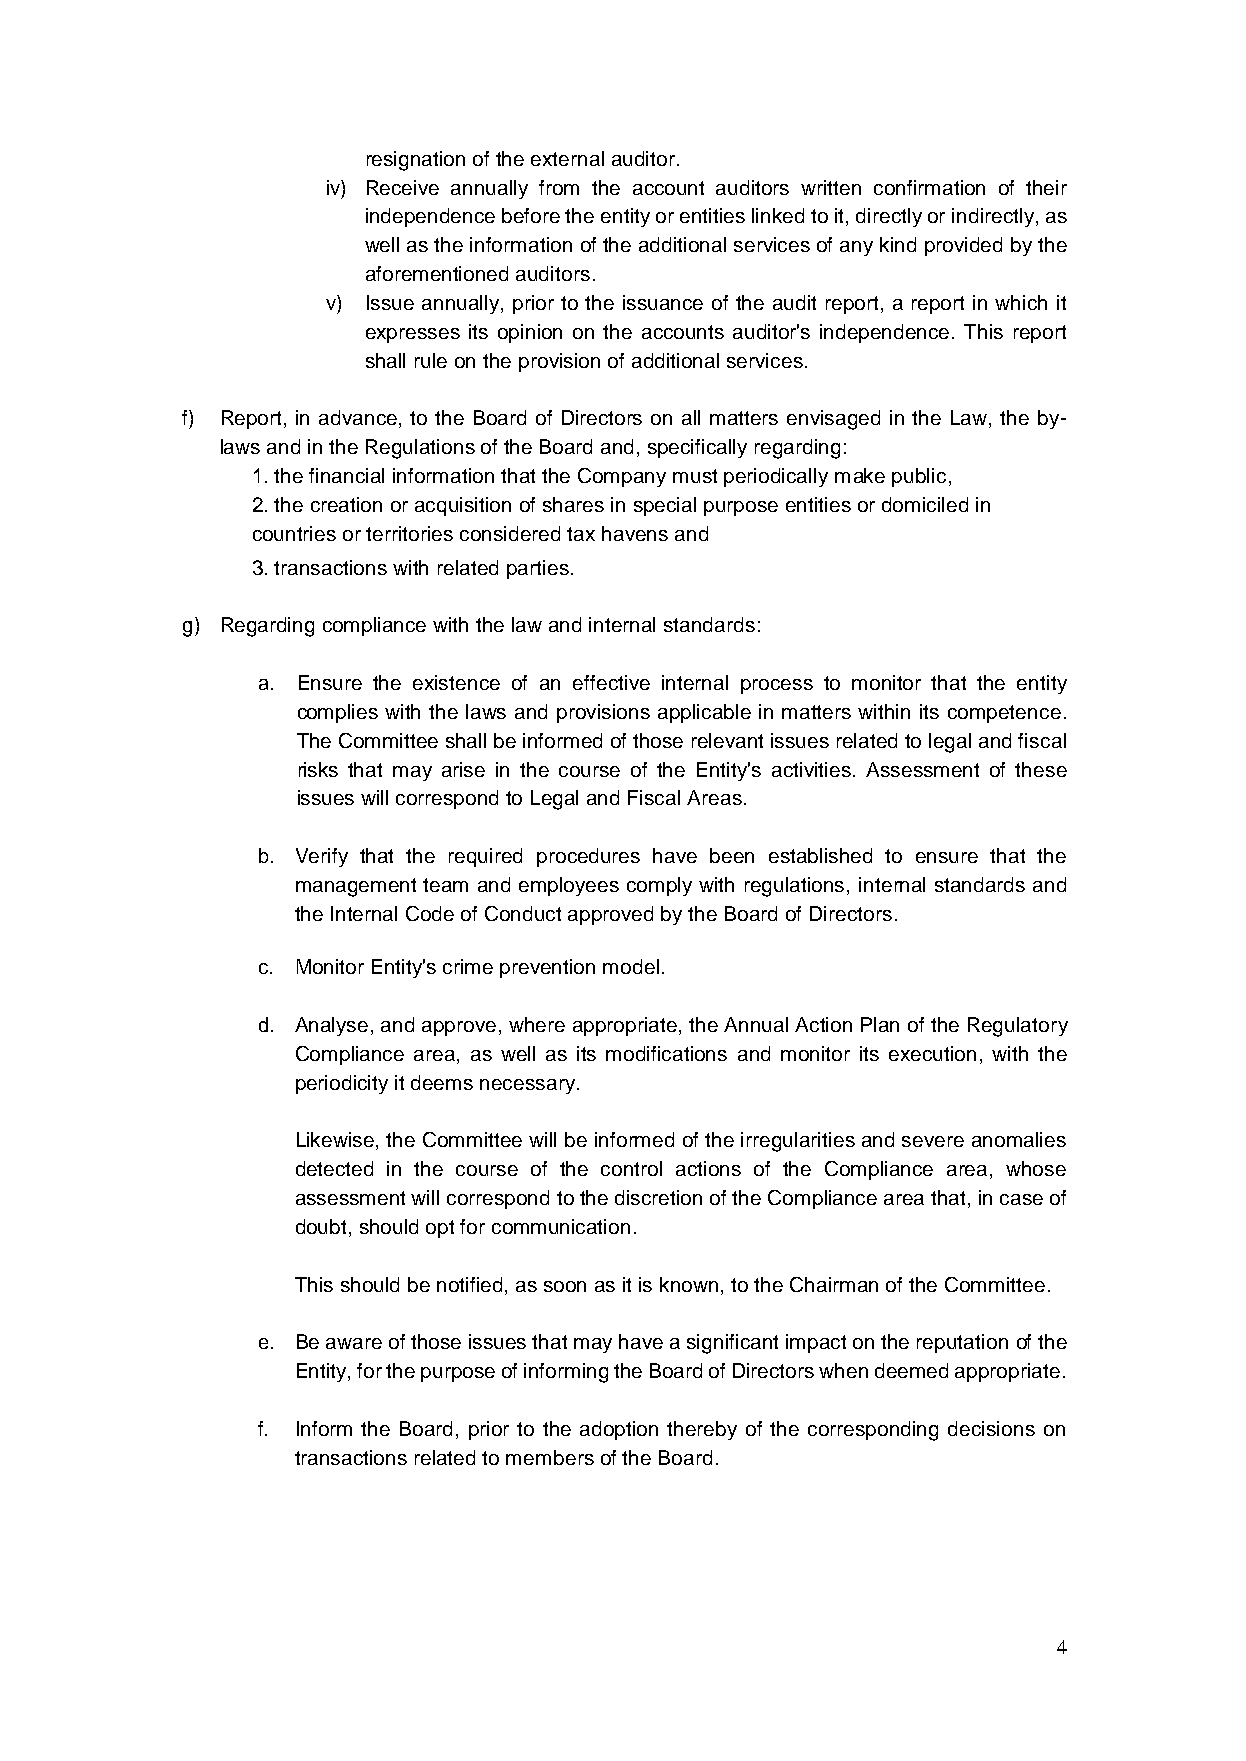  What do you see at coordinates (354, 1343) in the document?
I see `aware` at bounding box center [354, 1343].
